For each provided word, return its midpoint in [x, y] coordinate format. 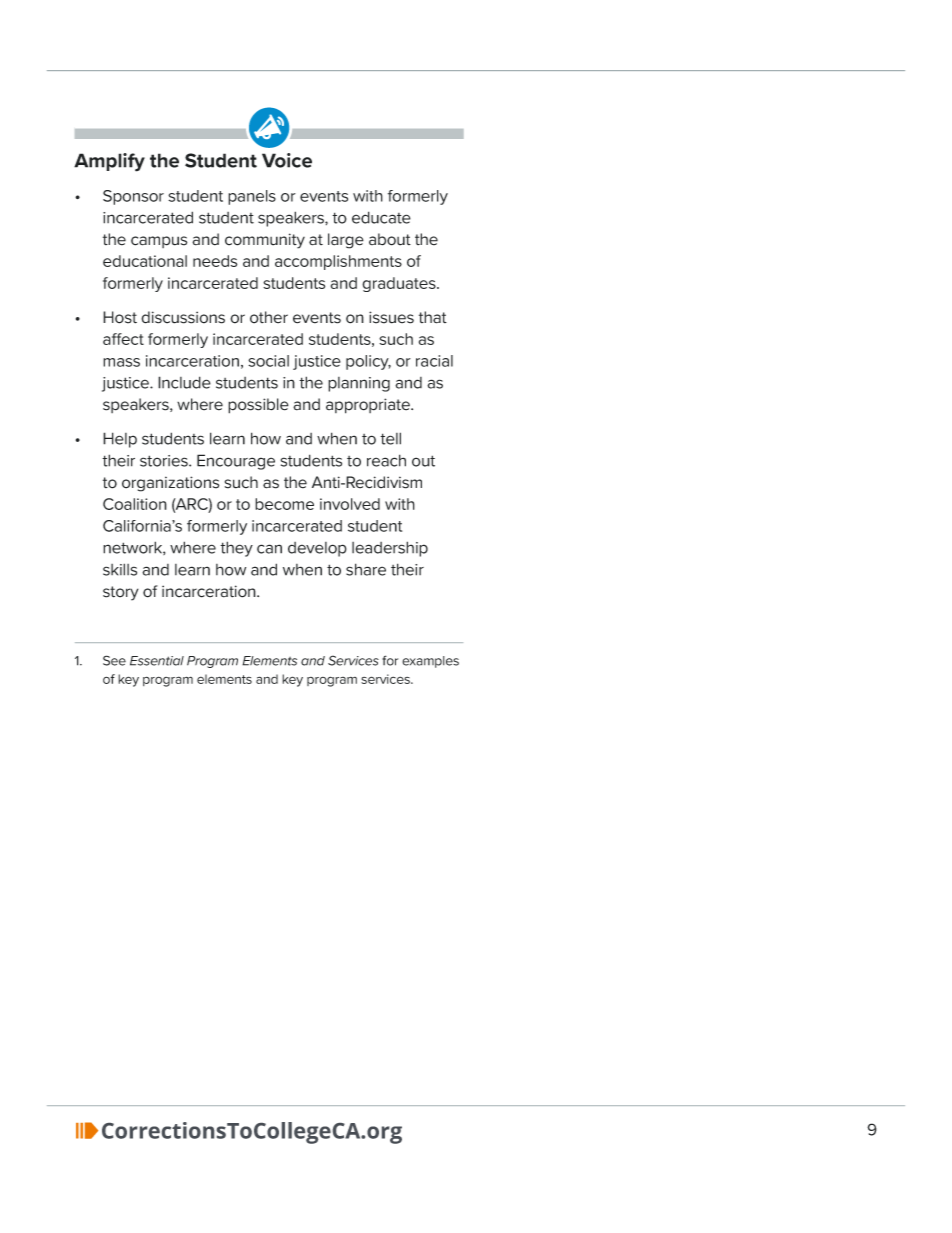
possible [258, 406]
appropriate [369, 406]
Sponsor [133, 197]
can [269, 549]
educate [381, 217]
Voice [287, 160]
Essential [157, 661]
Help [120, 440]
